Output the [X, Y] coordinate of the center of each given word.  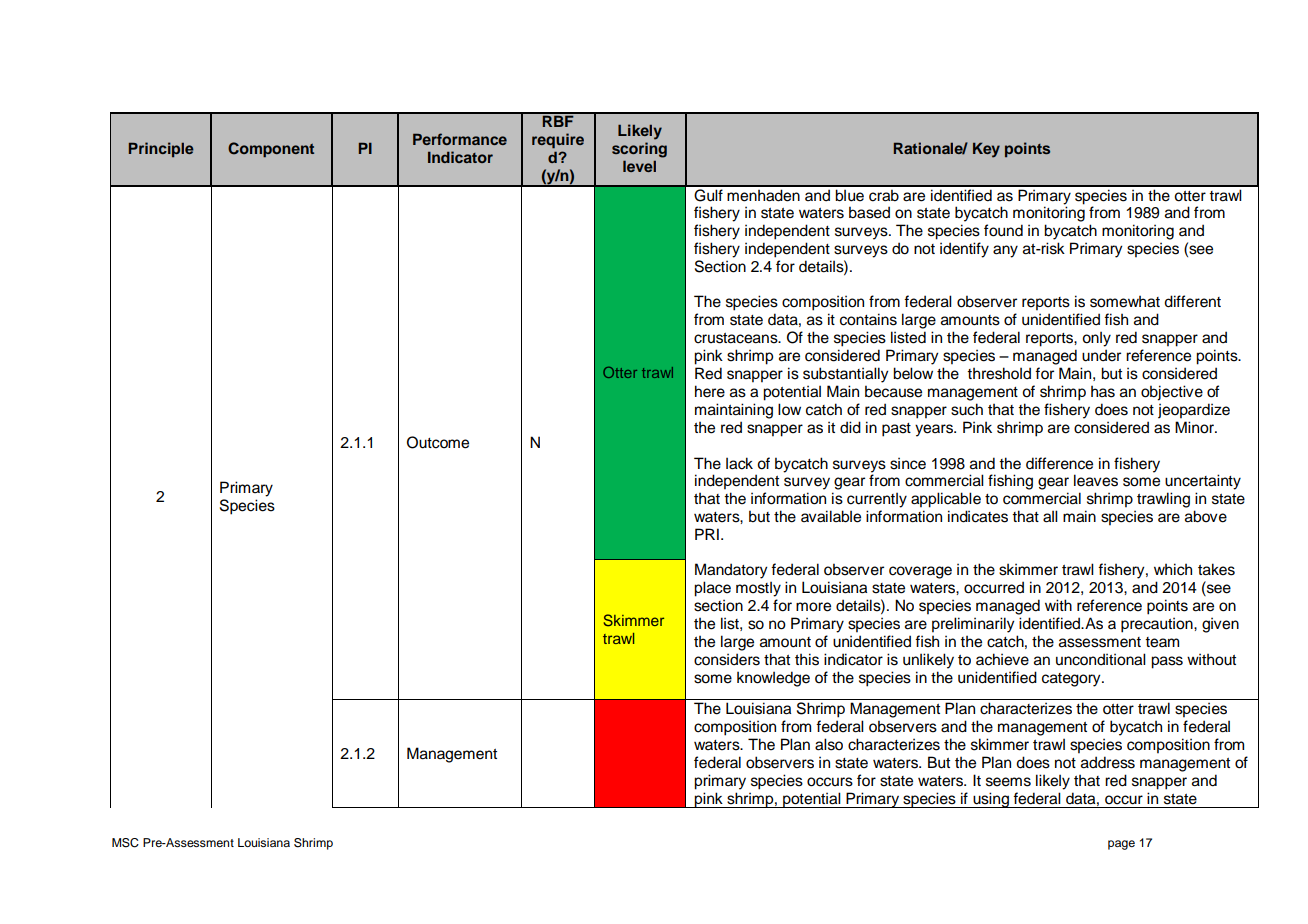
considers [727, 659]
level [639, 166]
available [831, 516]
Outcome [438, 442]
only [1096, 339]
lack [739, 463]
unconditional [1101, 659]
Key [986, 150]
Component [271, 150]
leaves [1096, 480]
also [829, 744]
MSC [125, 843]
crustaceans [737, 338]
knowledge [773, 679]
